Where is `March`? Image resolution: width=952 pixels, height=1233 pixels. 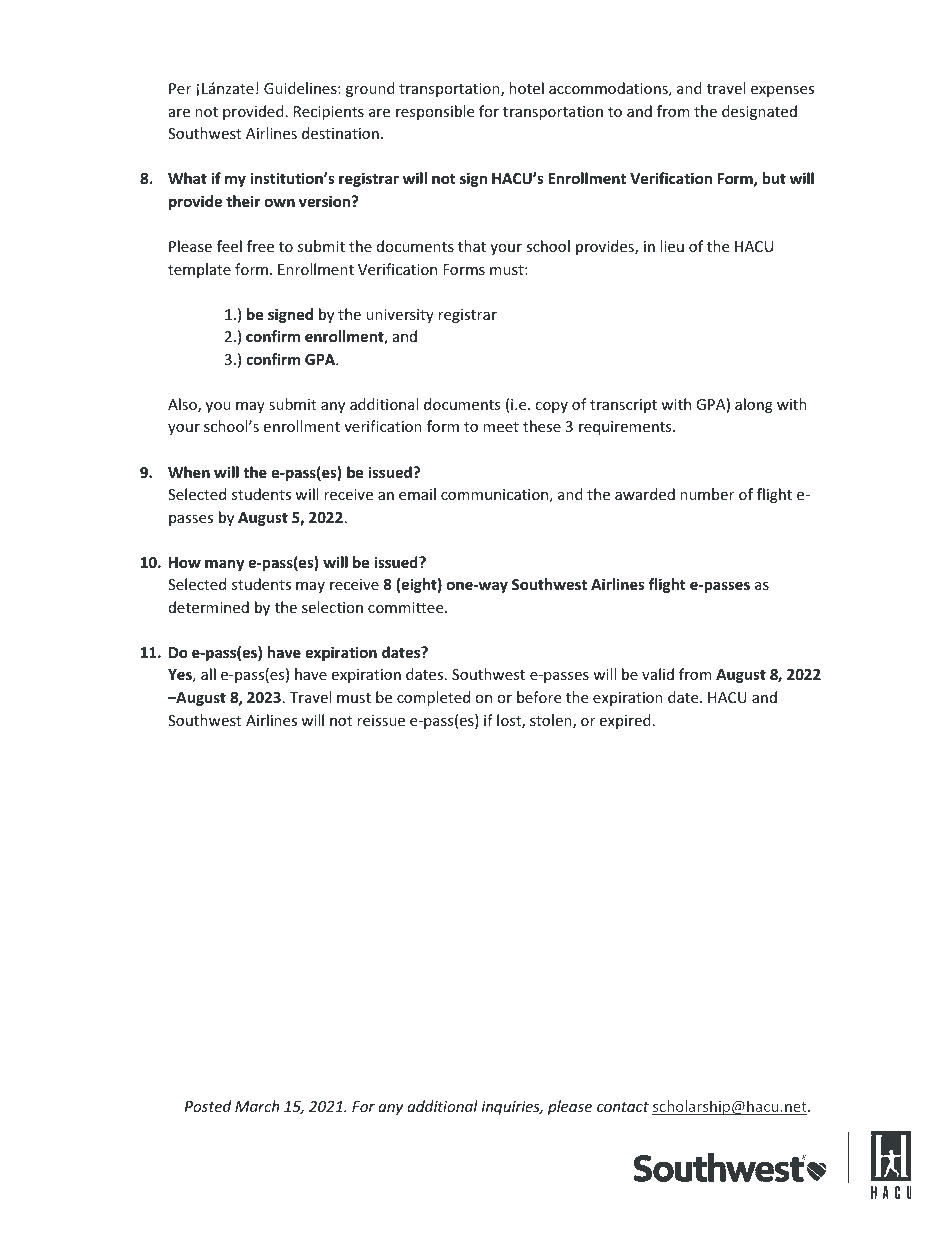
March is located at coordinates (257, 1106).
